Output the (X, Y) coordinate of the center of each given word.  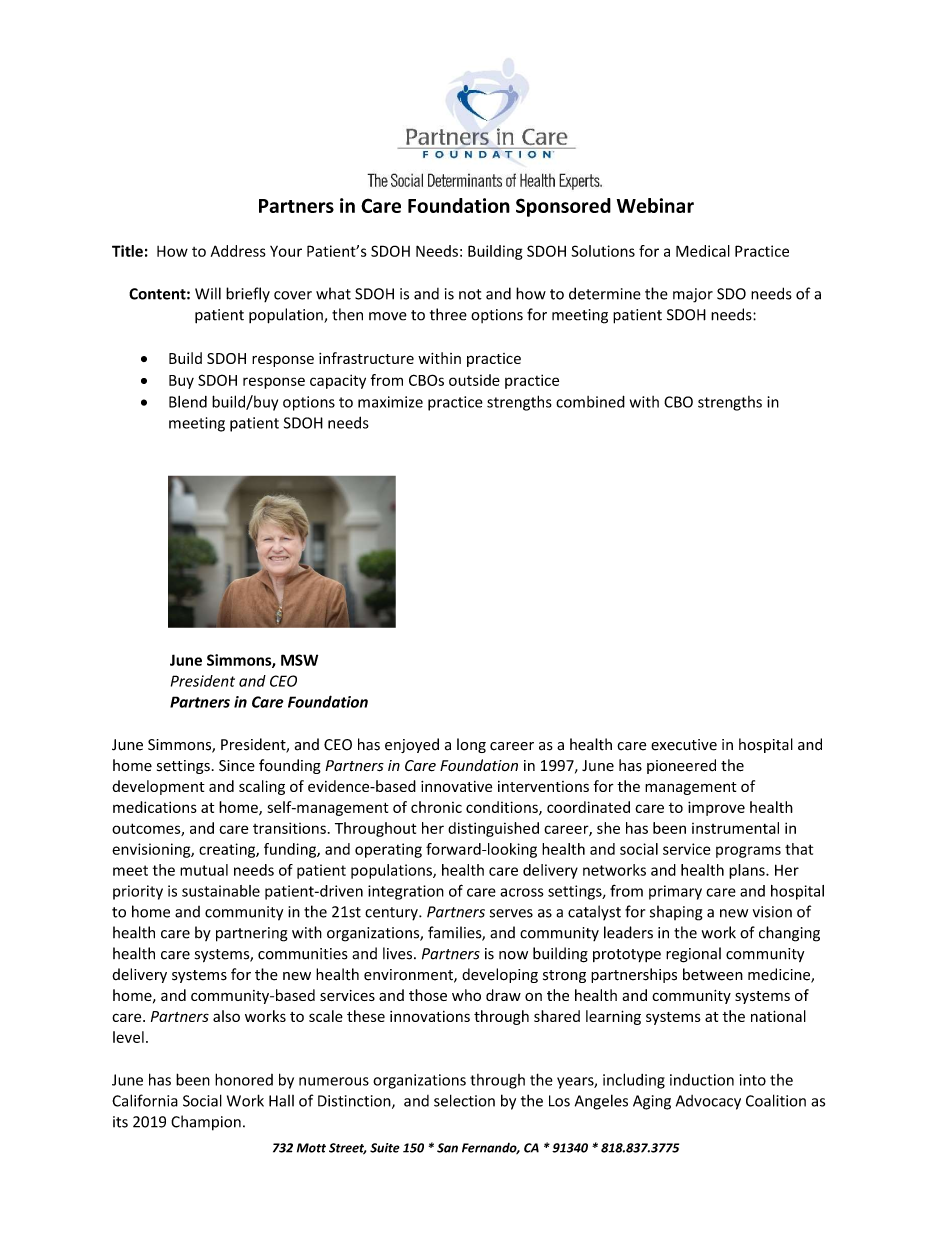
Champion (206, 1123)
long (471, 745)
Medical (703, 251)
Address (238, 251)
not (470, 294)
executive (684, 745)
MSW (299, 660)
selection (464, 1100)
